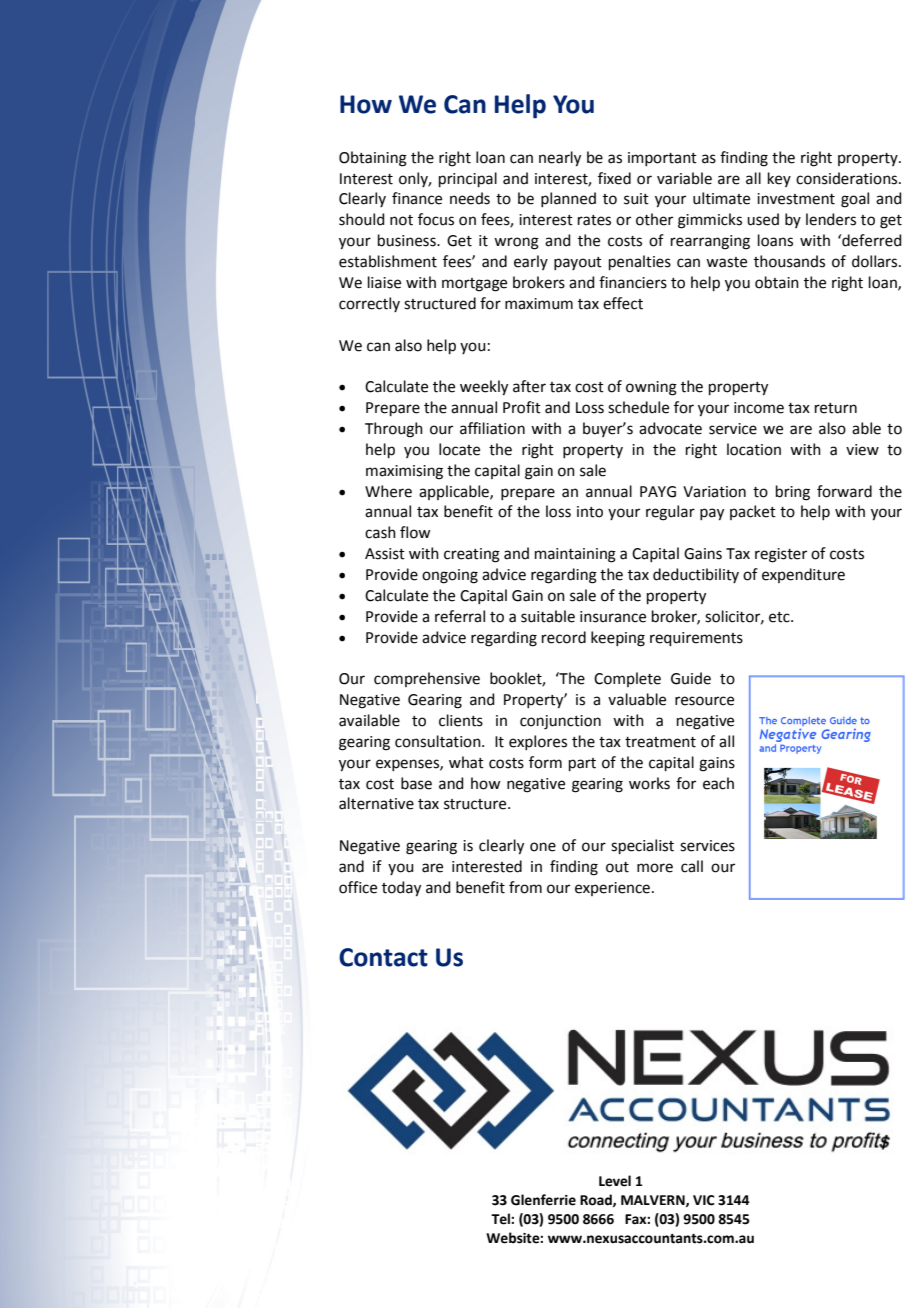 This screenshot has height=1308, width=924. Describe the element at coordinates (627, 679) in the screenshot. I see `Complete` at that location.
